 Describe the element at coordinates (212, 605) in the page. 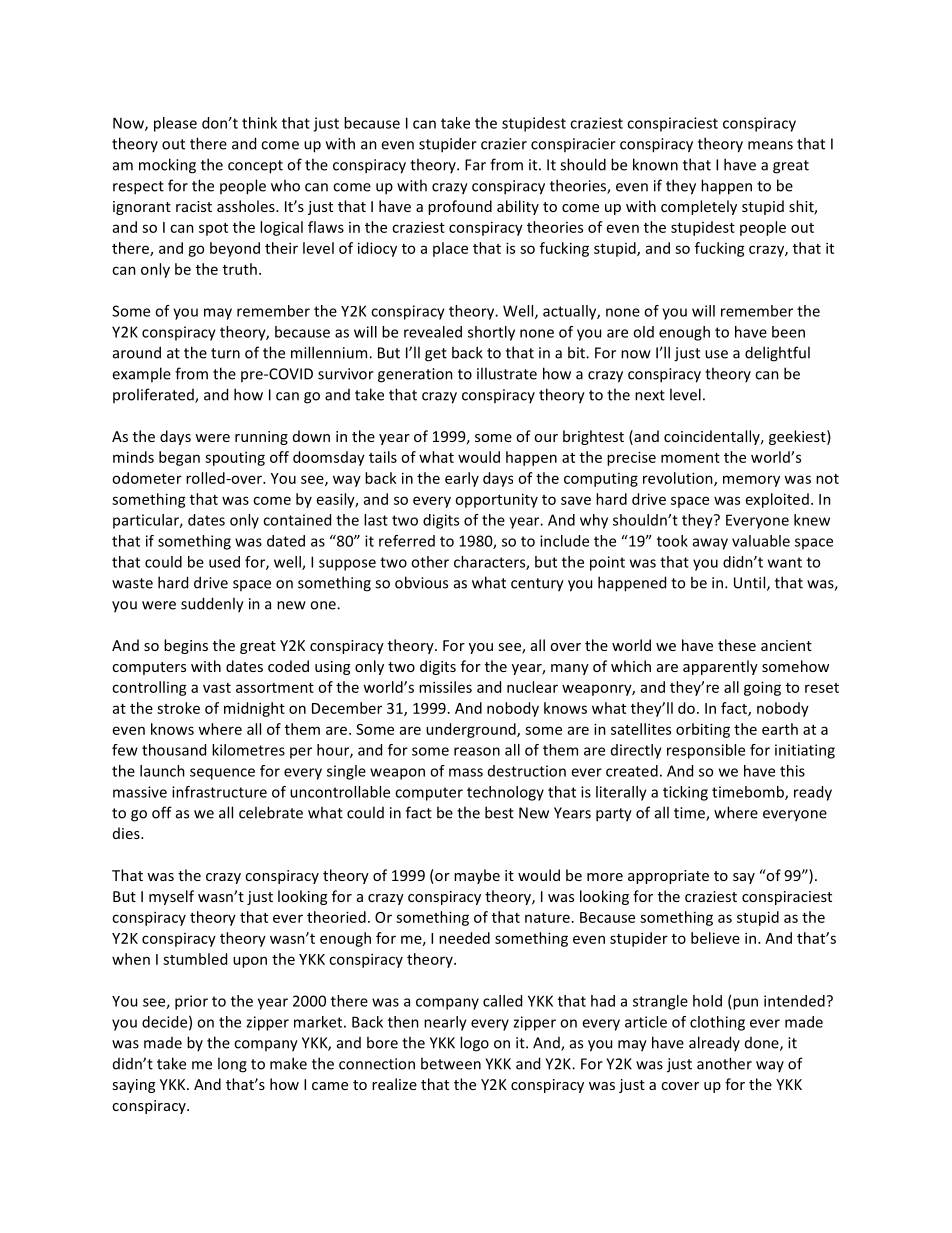

I see `suddenly` at that location.
